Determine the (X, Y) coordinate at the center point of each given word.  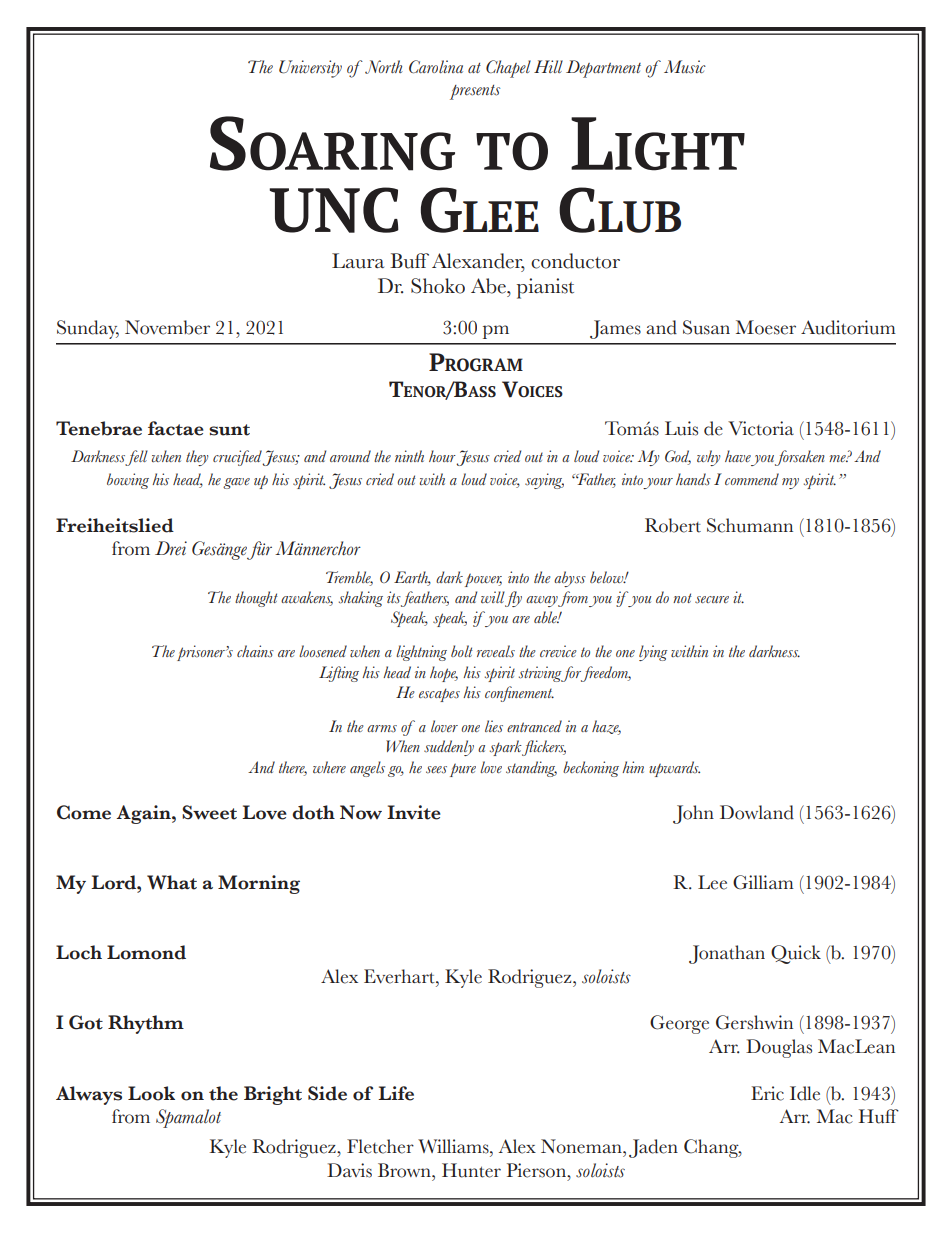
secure (712, 599)
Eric (767, 1093)
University (310, 69)
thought (256, 599)
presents (475, 92)
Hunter (471, 1170)
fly (513, 599)
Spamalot (188, 1118)
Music (685, 66)
